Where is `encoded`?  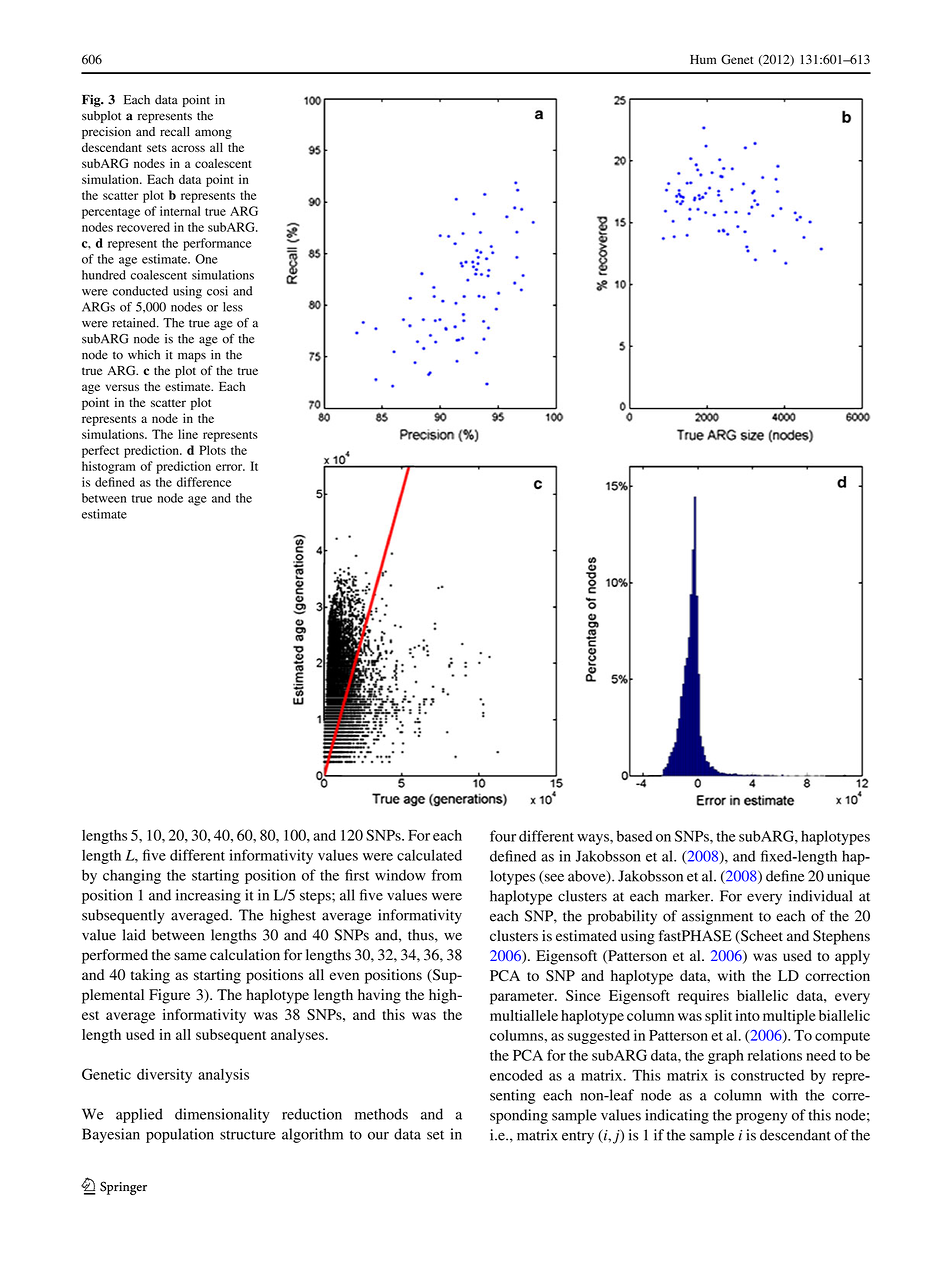 encoded is located at coordinates (516, 1075).
